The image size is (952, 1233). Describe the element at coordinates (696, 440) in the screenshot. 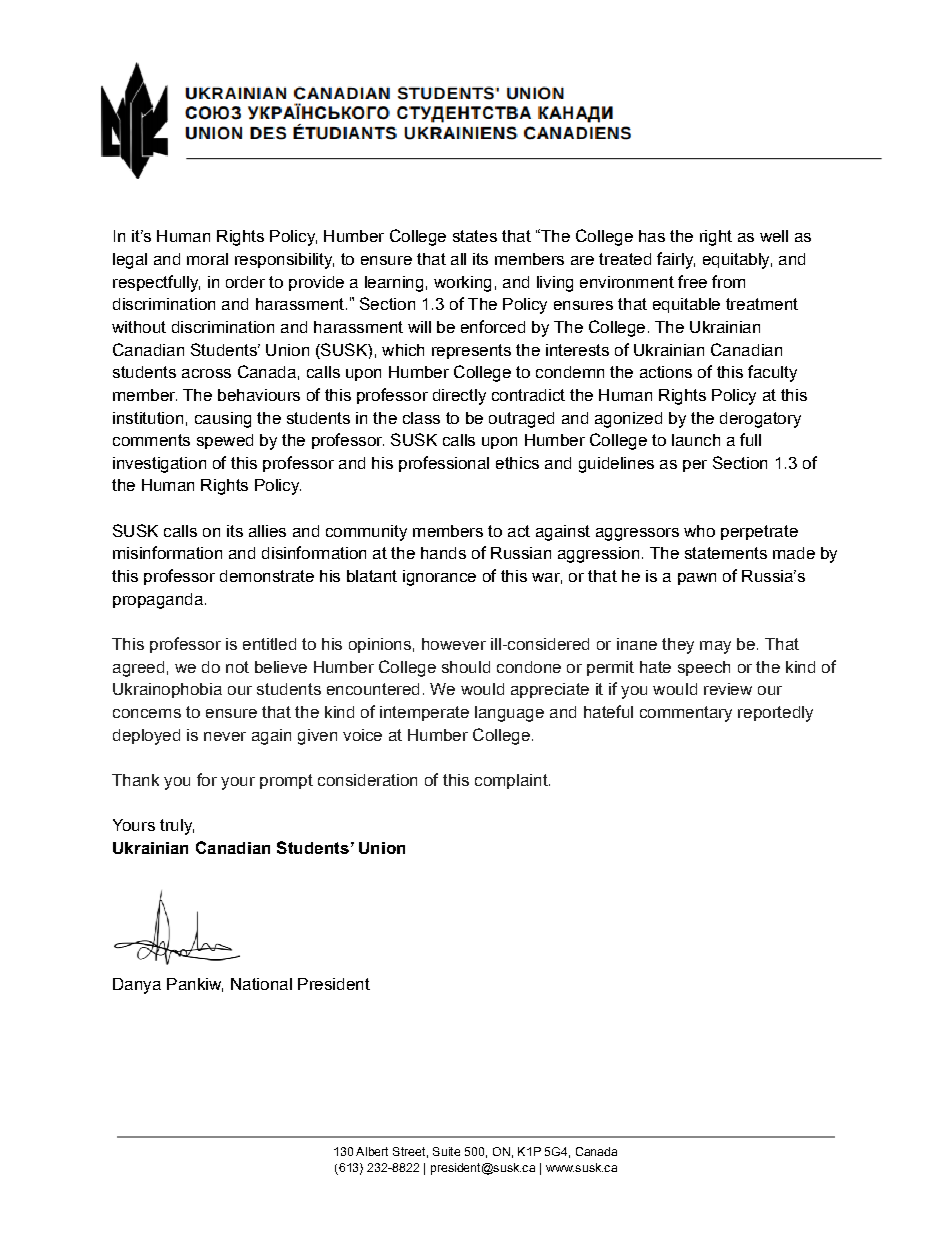

I see `launch` at that location.
